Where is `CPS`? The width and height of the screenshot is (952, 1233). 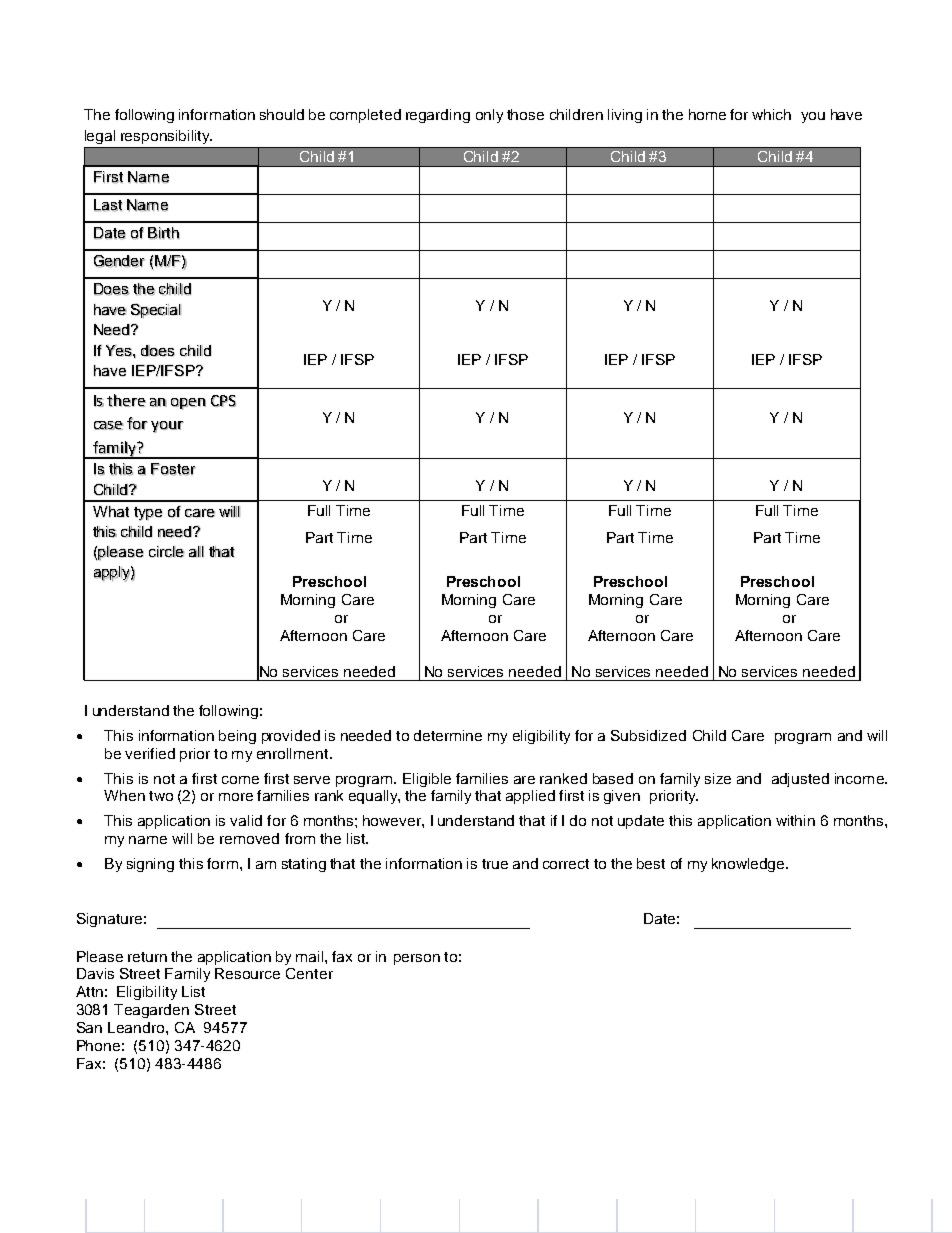 CPS is located at coordinates (223, 401).
